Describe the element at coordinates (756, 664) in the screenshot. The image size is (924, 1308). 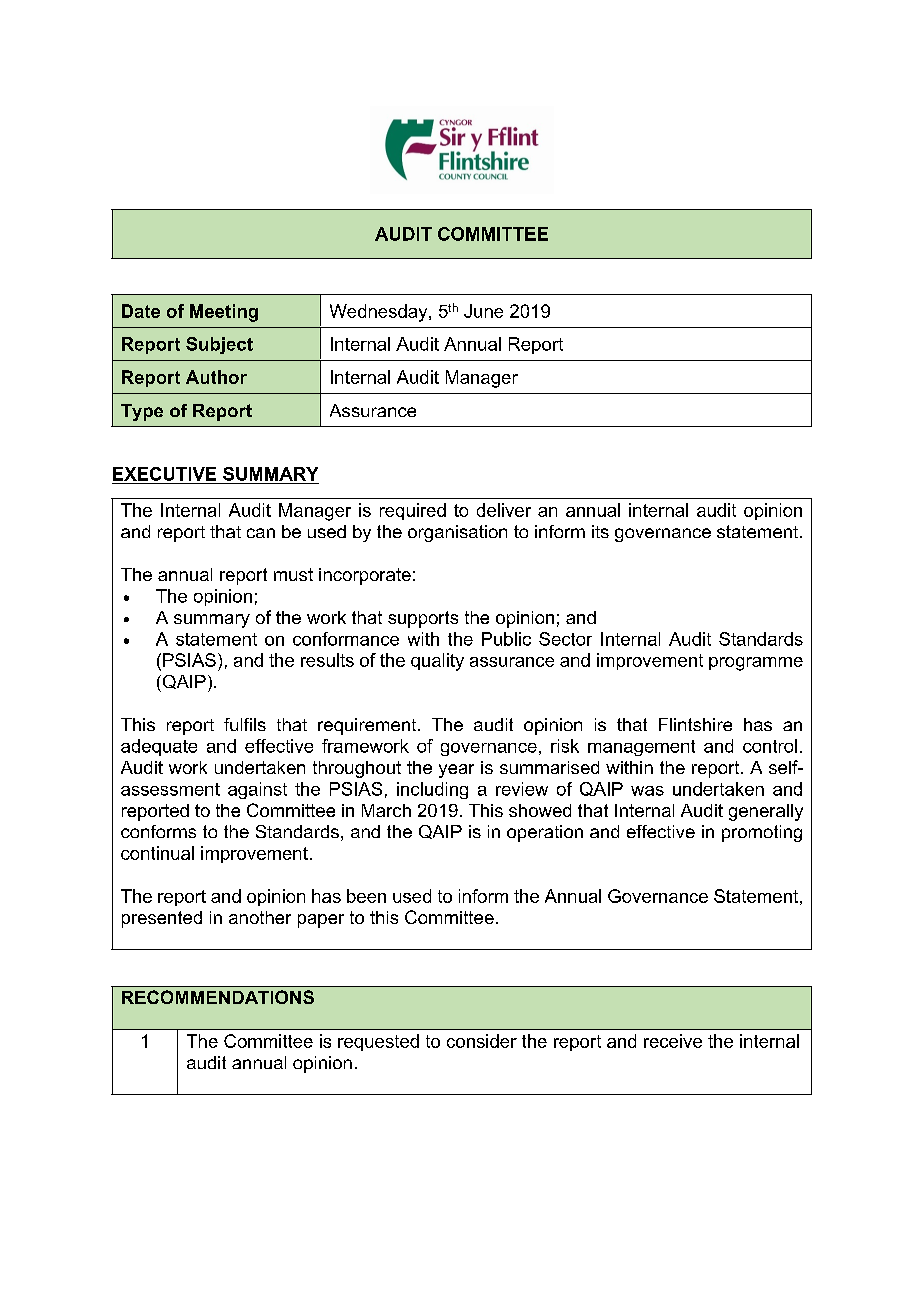
I see `programme` at that location.
